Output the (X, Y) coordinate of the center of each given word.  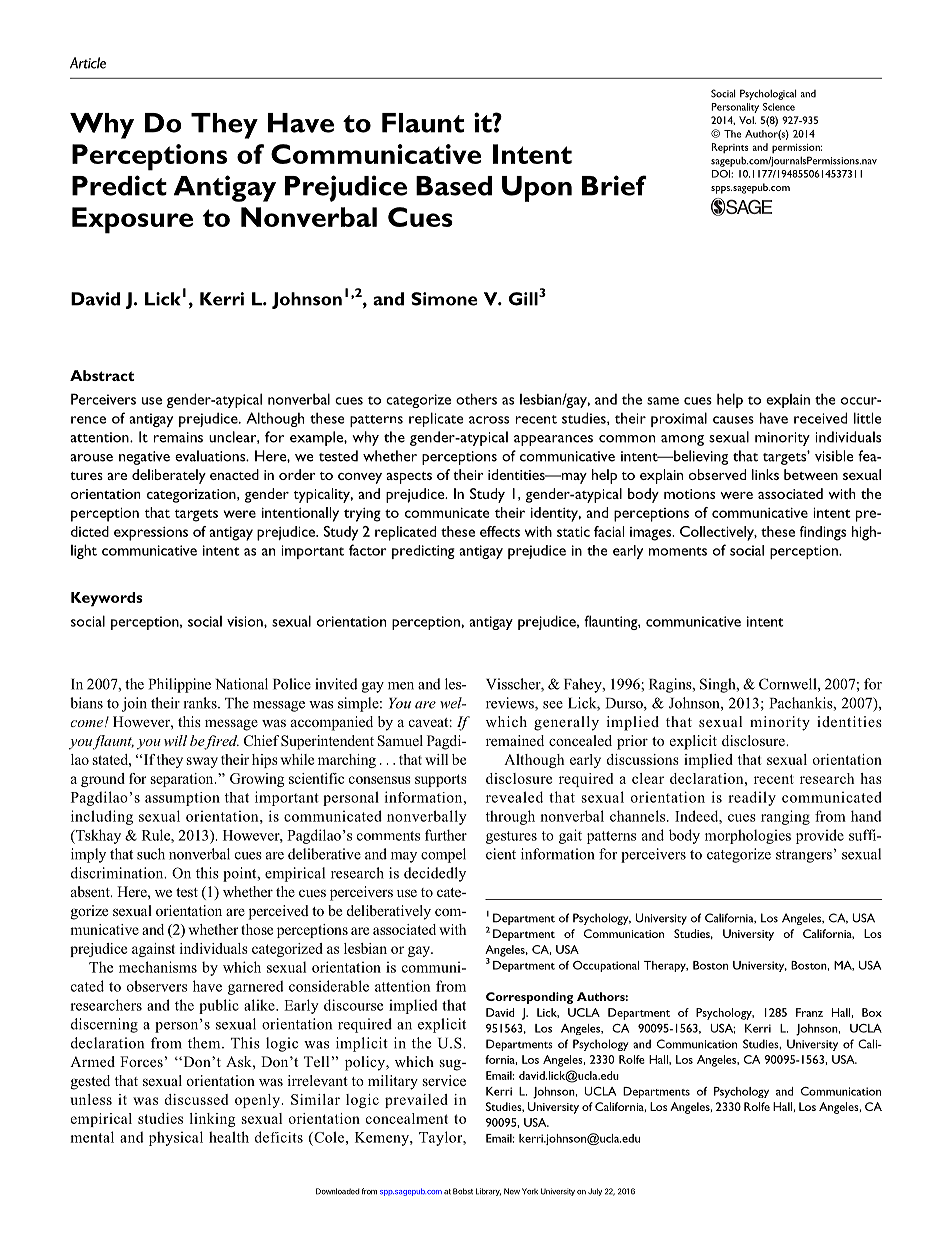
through (510, 817)
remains (178, 437)
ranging (785, 817)
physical (176, 1138)
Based (454, 186)
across (489, 420)
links (765, 474)
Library (488, 1192)
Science (779, 107)
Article (88, 63)
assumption (182, 799)
